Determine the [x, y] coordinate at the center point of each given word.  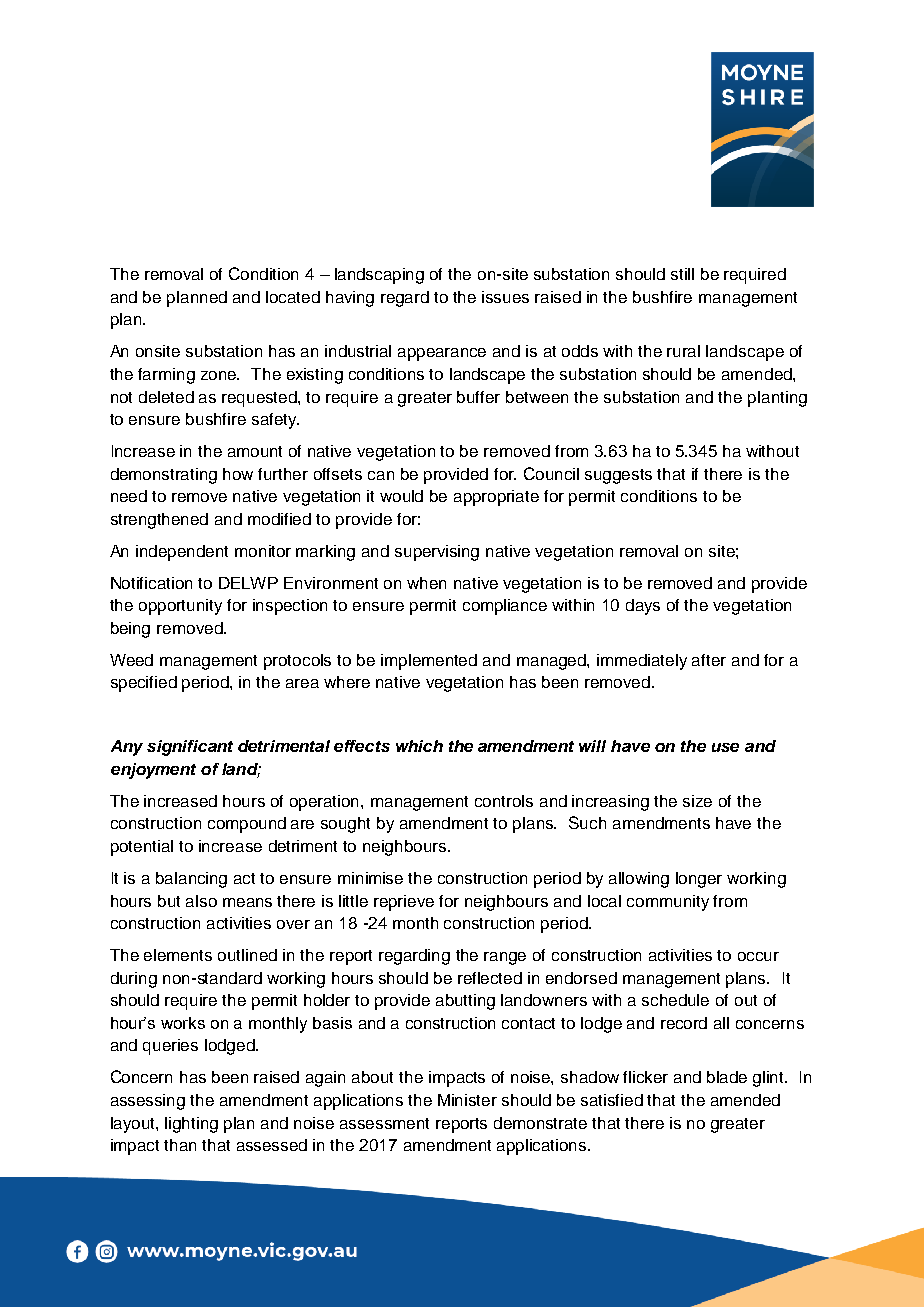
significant [190, 748]
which [419, 746]
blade [727, 1077]
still [682, 274]
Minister [467, 1100]
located [293, 297]
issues [505, 297]
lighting [191, 1125]
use [725, 747]
